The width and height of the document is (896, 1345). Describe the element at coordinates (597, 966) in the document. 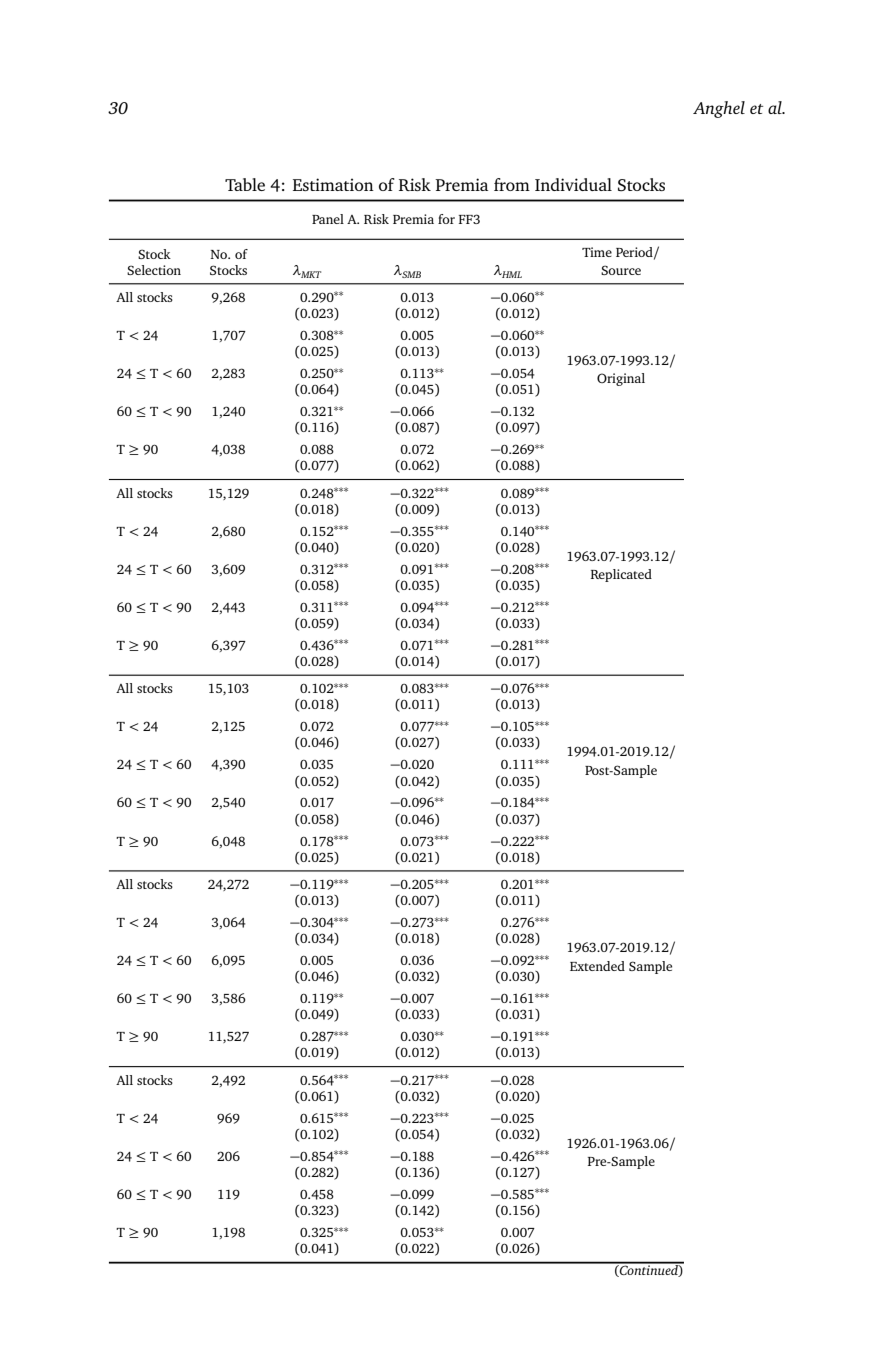

I see `Extended` at that location.
